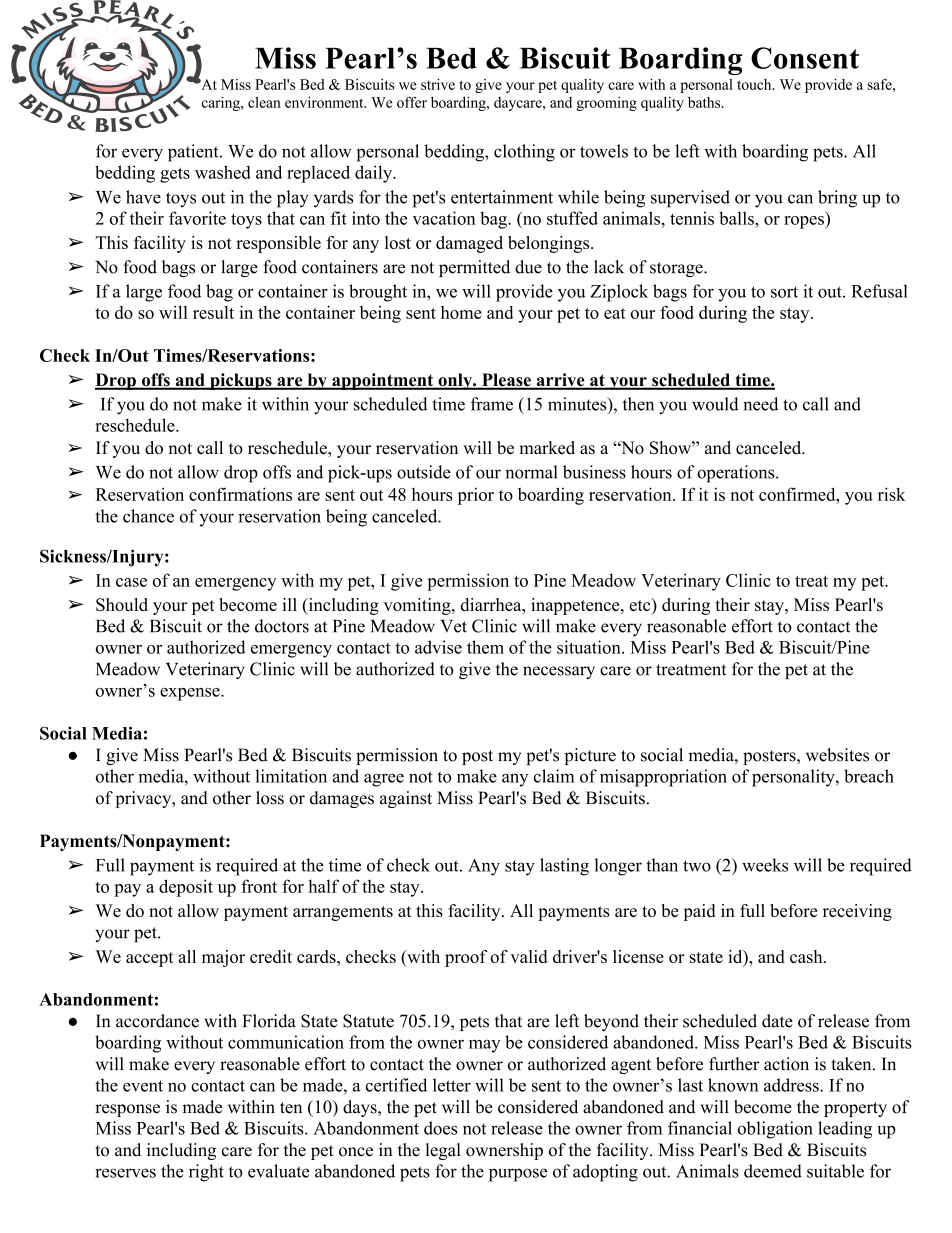 This screenshot has height=1233, width=952. What do you see at coordinates (554, 776) in the screenshot?
I see `claim` at bounding box center [554, 776].
